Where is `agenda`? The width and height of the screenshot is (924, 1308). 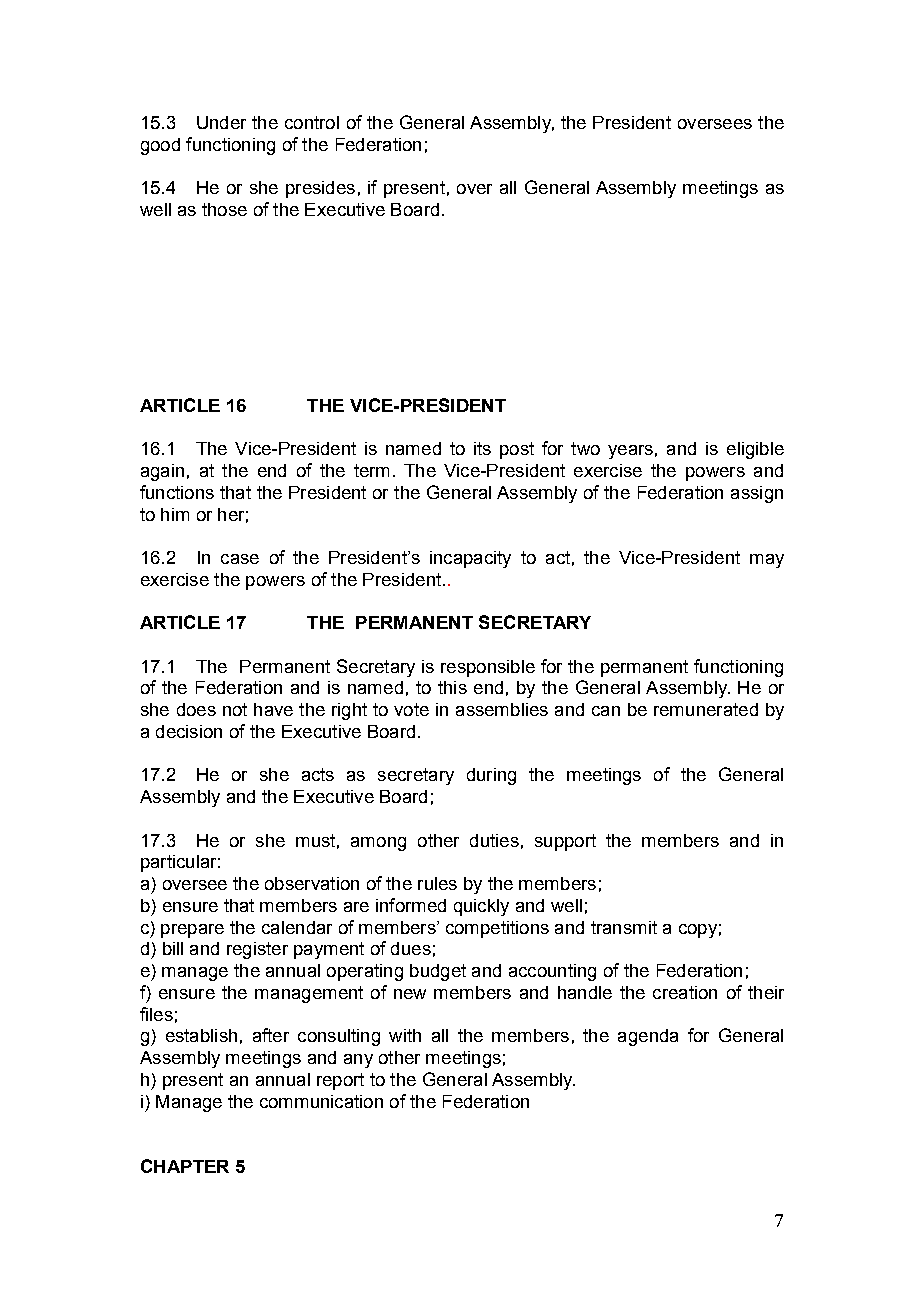 agenda is located at coordinates (648, 1037).
